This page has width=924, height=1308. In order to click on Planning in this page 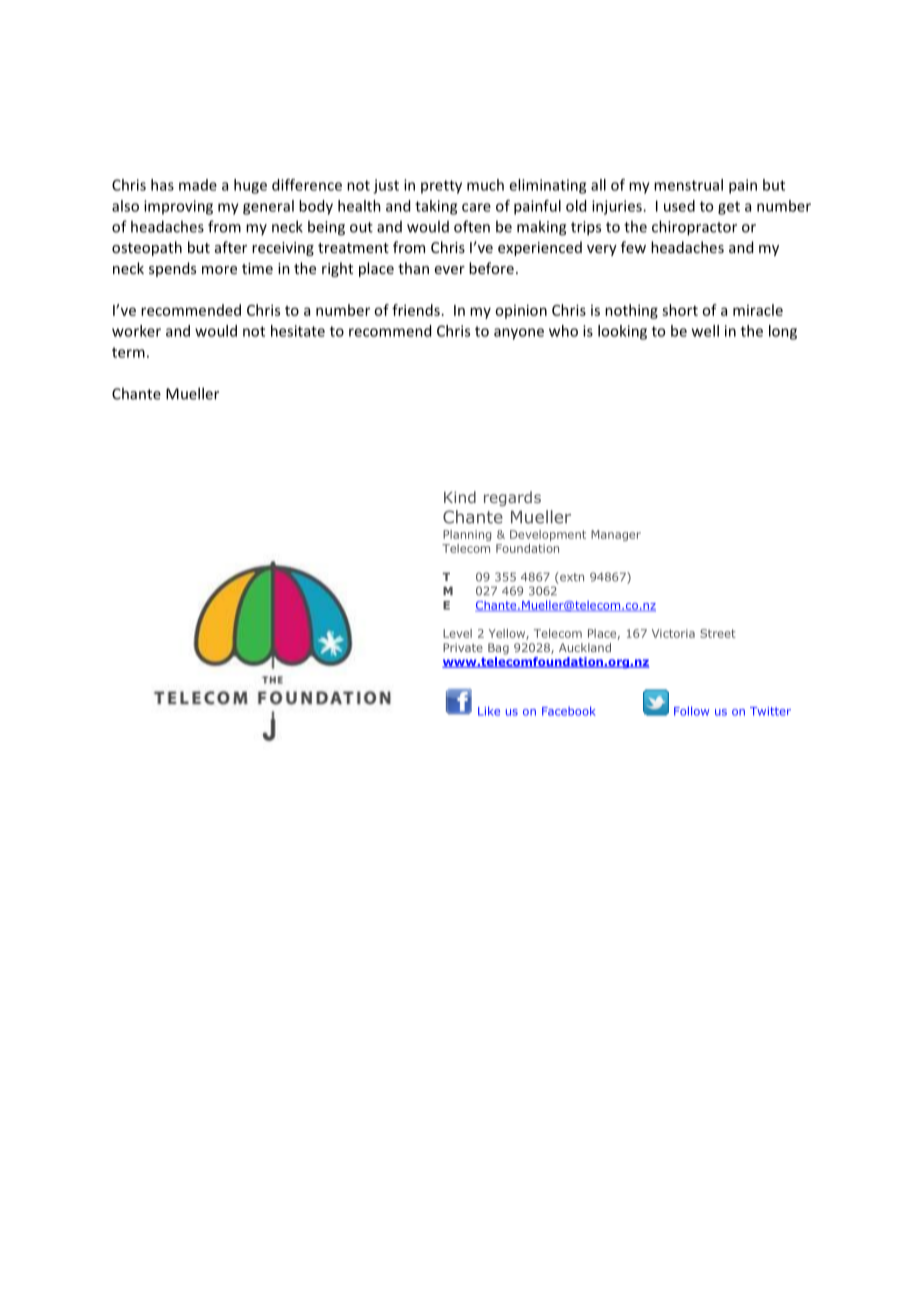, I will do `click(467, 535)`.
